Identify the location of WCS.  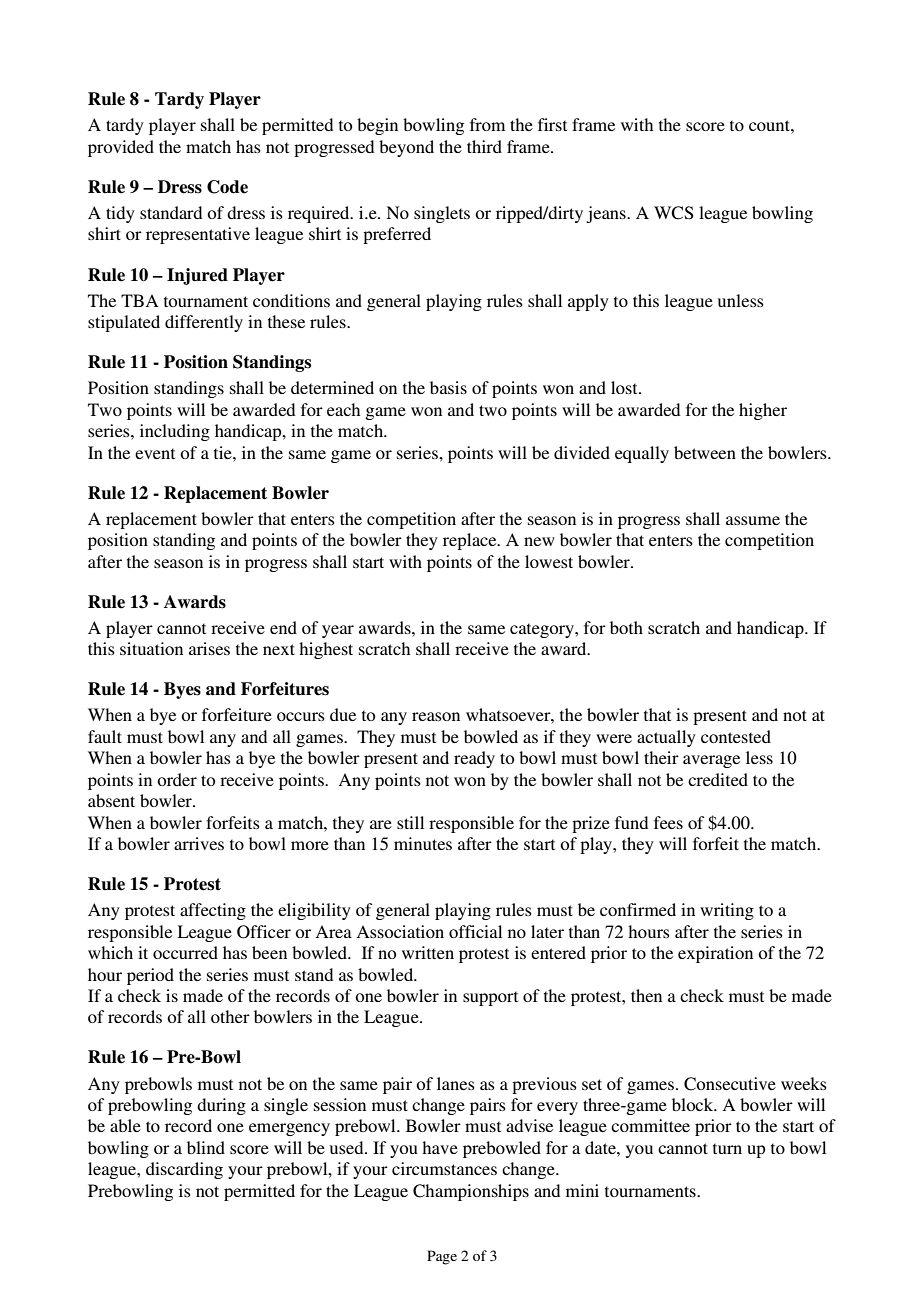
(674, 213).
